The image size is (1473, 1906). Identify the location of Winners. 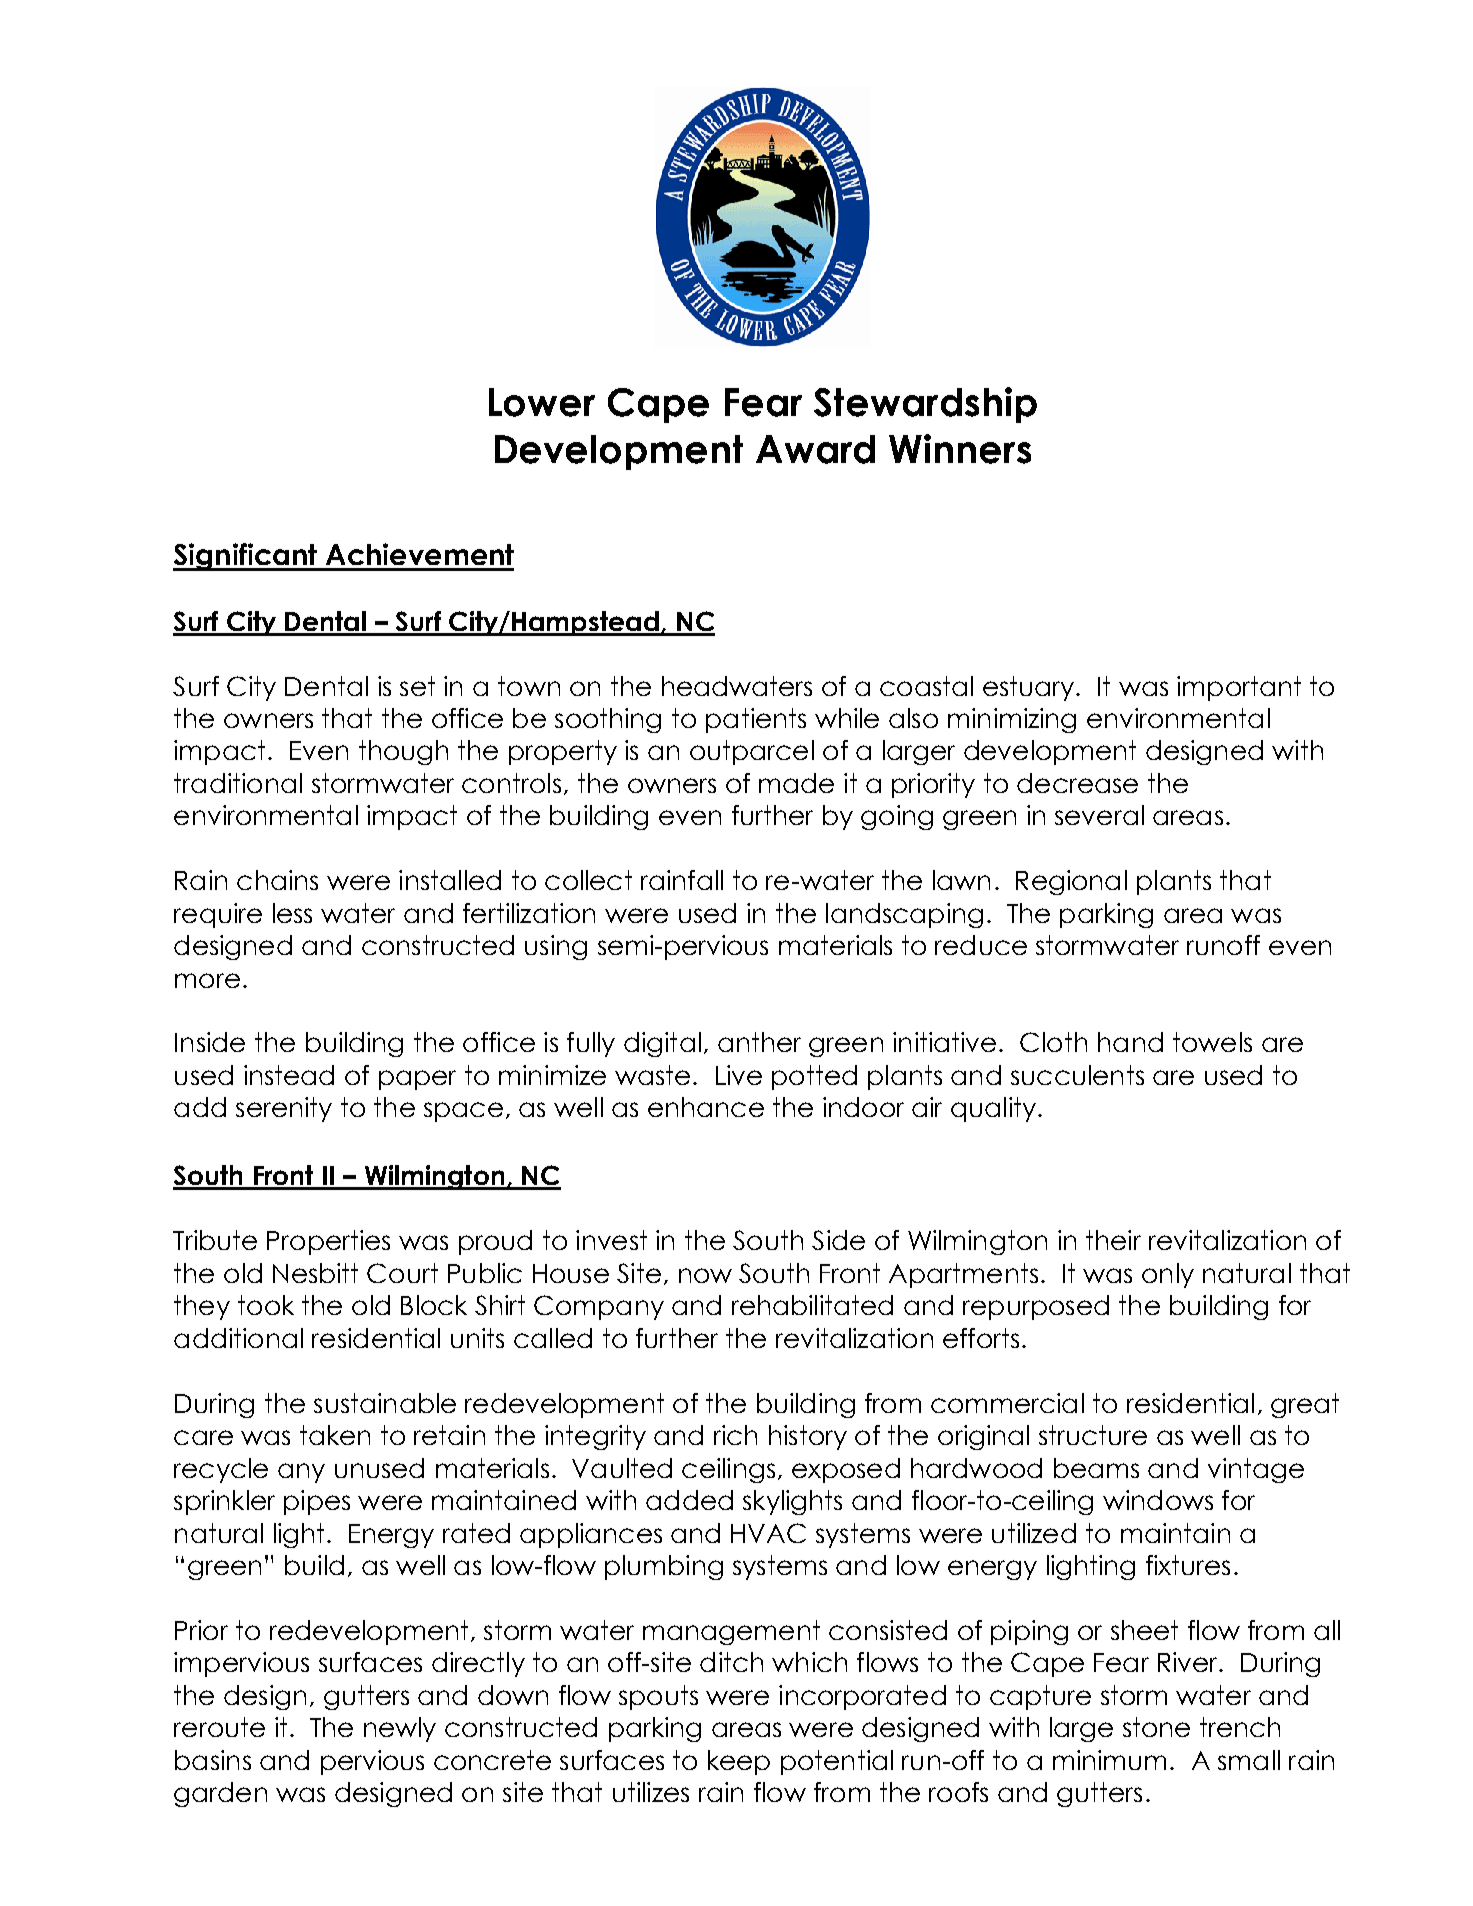
(960, 449).
